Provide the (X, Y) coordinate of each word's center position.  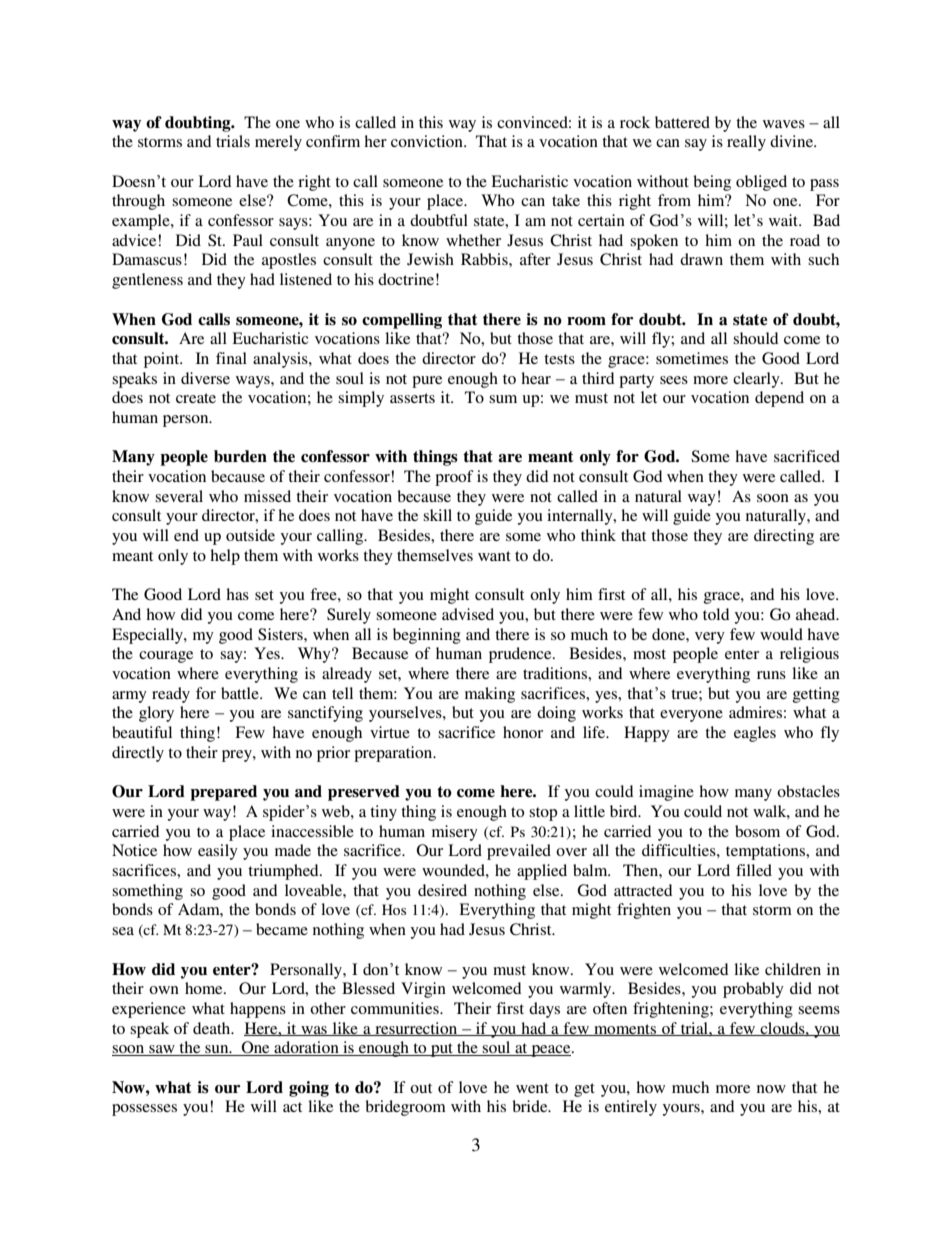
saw (162, 1050)
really (746, 143)
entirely (631, 1108)
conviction (428, 141)
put (442, 1050)
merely (278, 143)
